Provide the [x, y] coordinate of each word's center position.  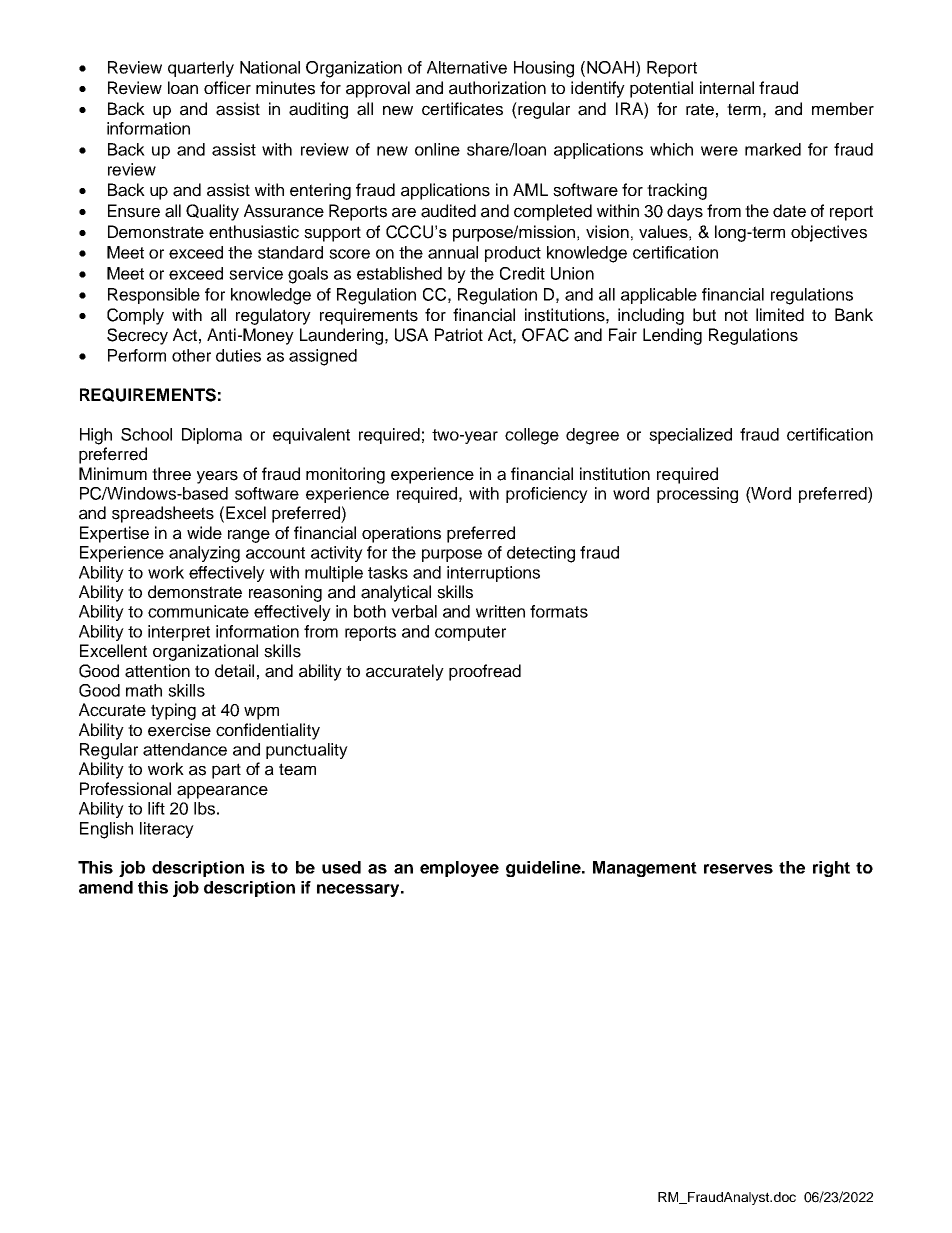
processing [697, 495]
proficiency [547, 495]
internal [727, 88]
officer [227, 88]
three [171, 474]
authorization [497, 88]
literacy [167, 830]
